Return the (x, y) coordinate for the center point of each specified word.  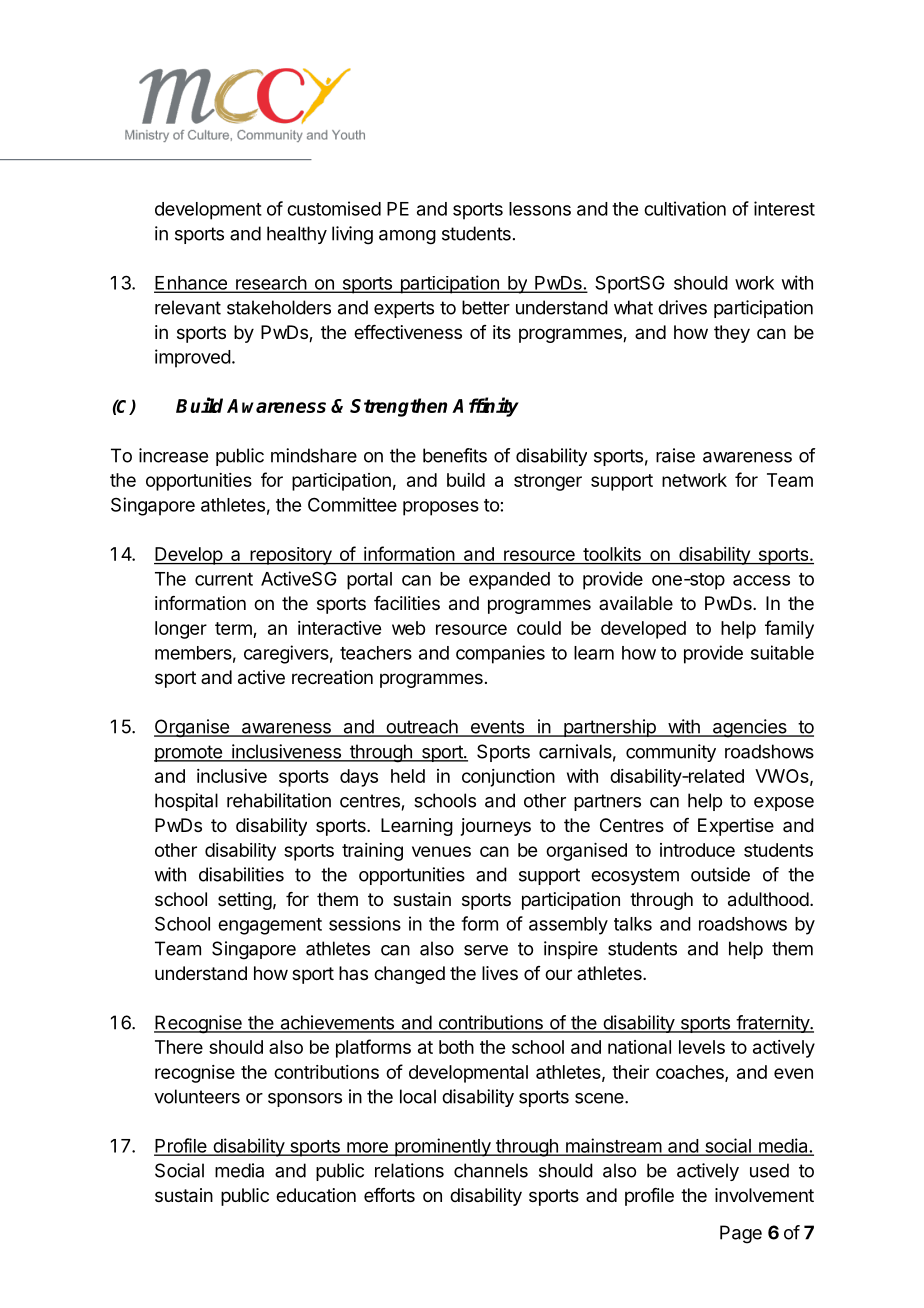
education (316, 1195)
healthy (297, 235)
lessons (540, 209)
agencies (749, 728)
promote (189, 753)
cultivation (685, 208)
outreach (422, 727)
